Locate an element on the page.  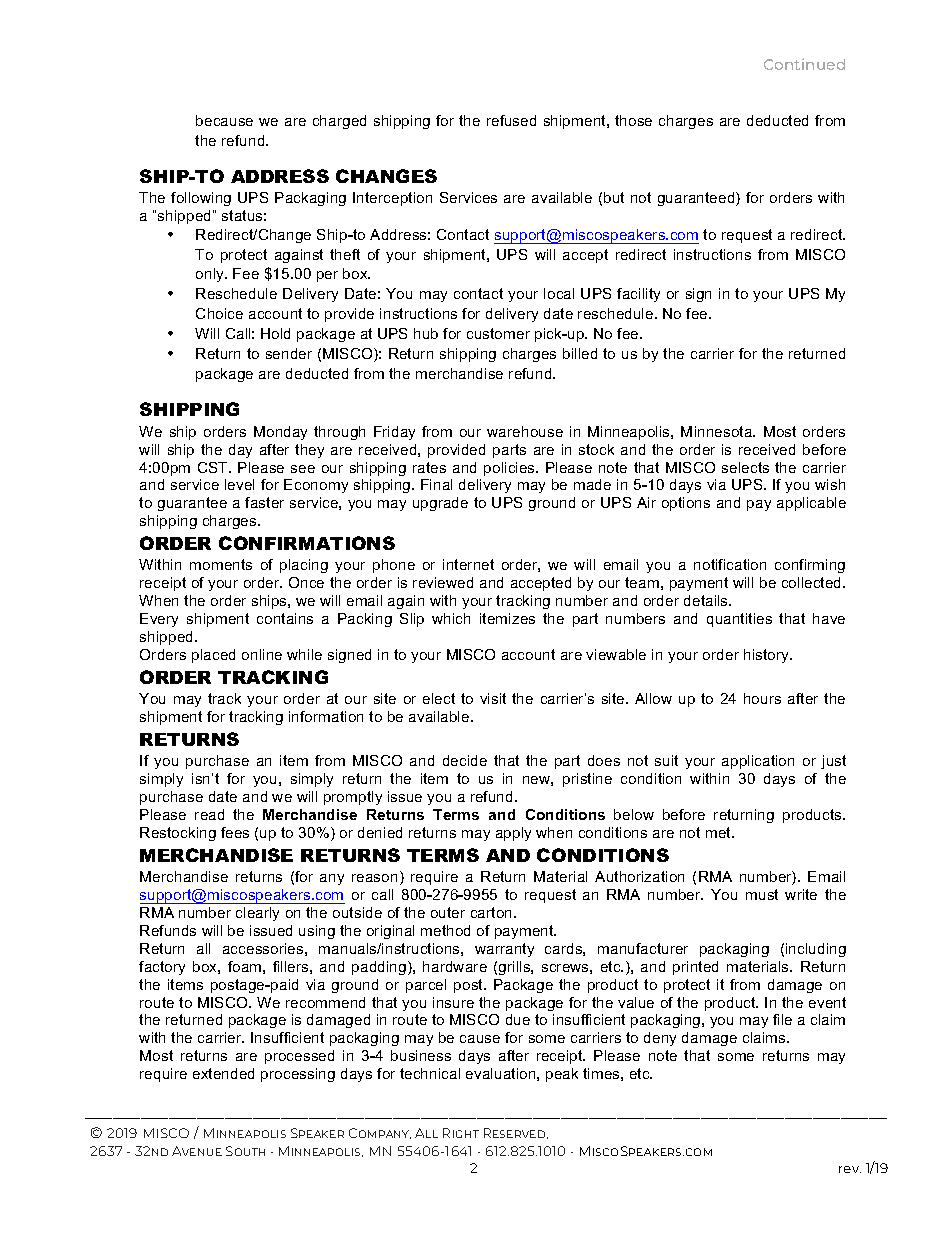
moments is located at coordinates (221, 564).
